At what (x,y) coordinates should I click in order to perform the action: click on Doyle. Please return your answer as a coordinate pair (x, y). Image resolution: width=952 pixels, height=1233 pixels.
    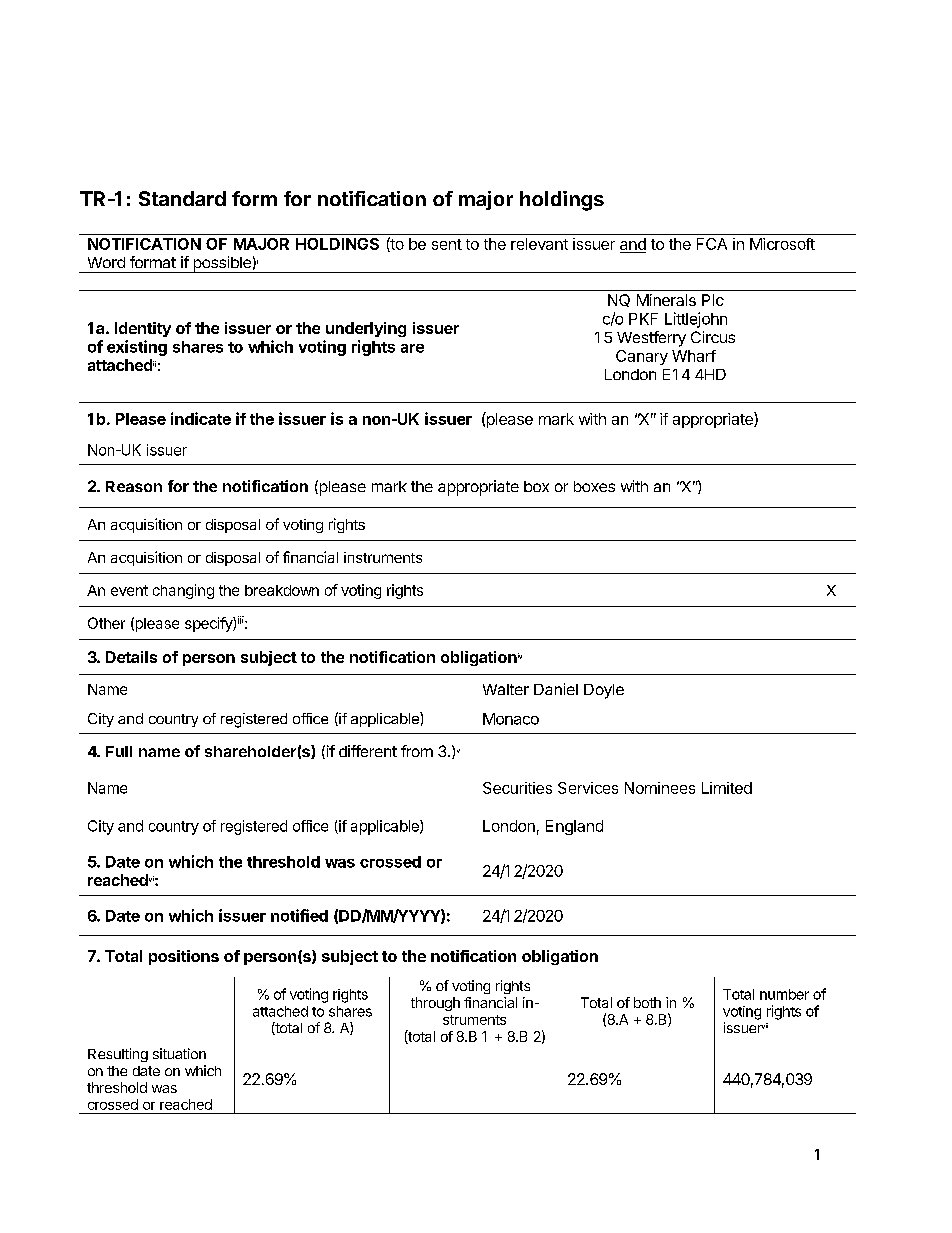
    Looking at the image, I should click on (604, 691).
